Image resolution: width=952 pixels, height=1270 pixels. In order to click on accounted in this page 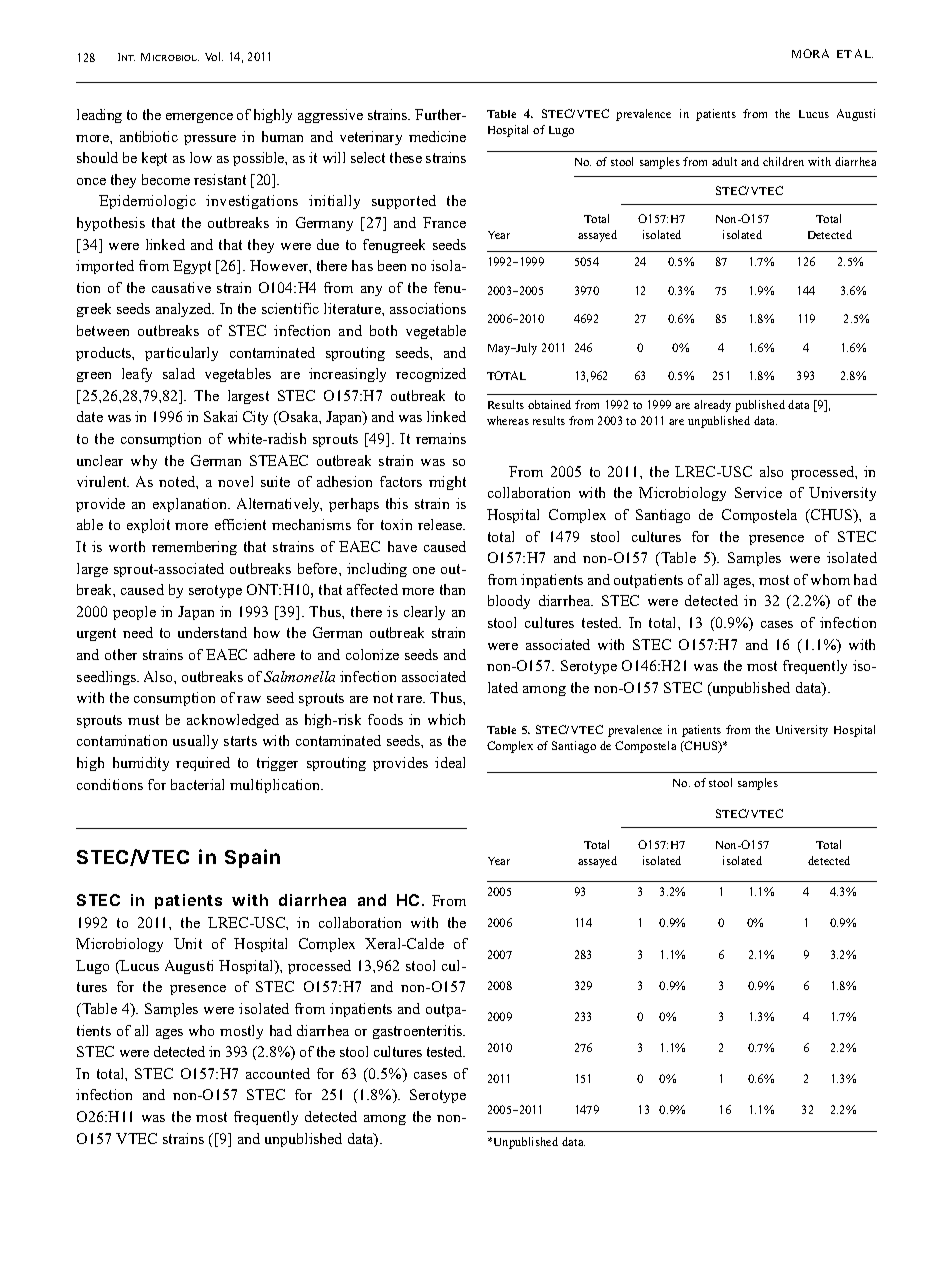, I will do `click(278, 1073)`.
